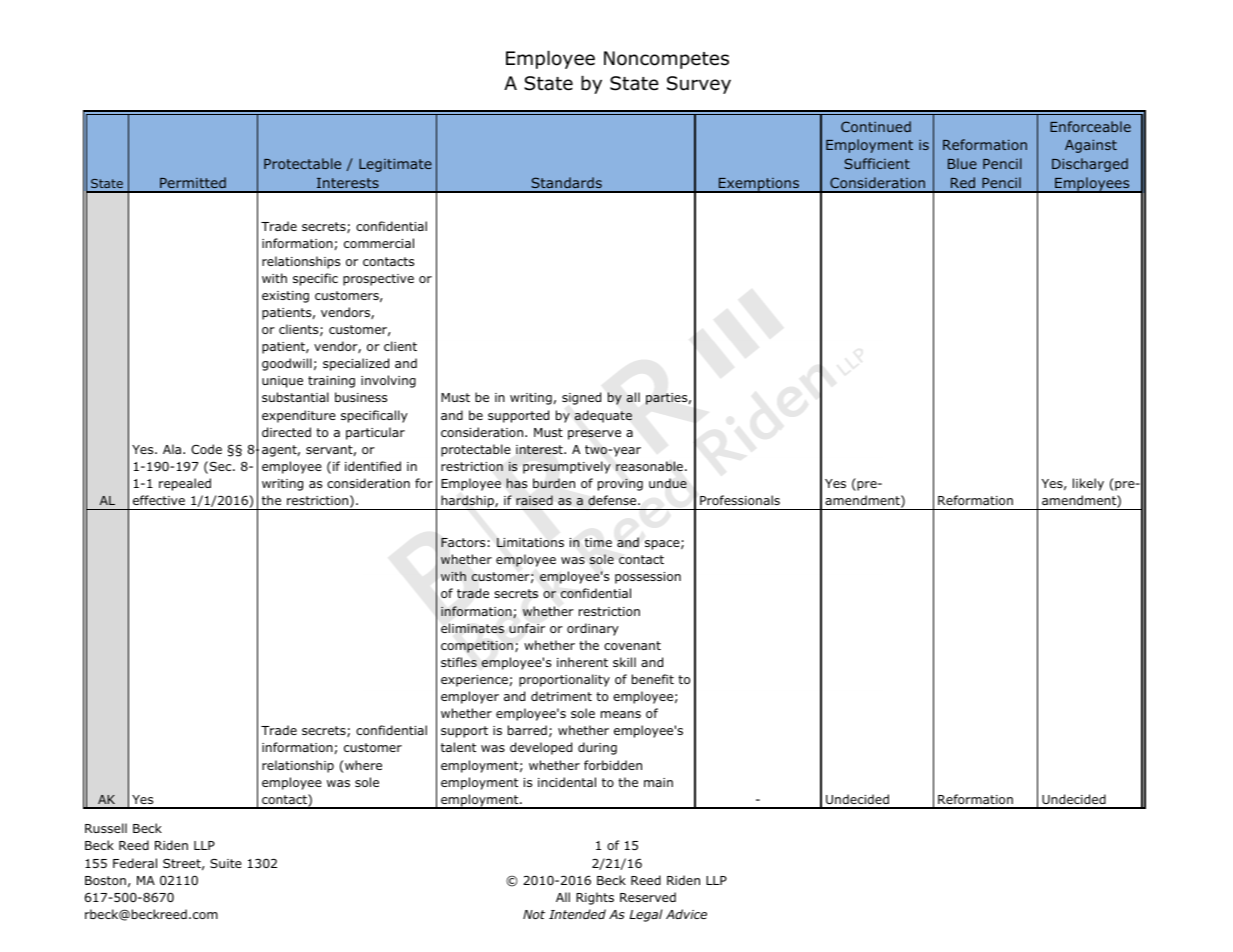 The width and height of the screenshot is (1233, 952). Describe the element at coordinates (613, 500) in the screenshot. I see `defense` at that location.
